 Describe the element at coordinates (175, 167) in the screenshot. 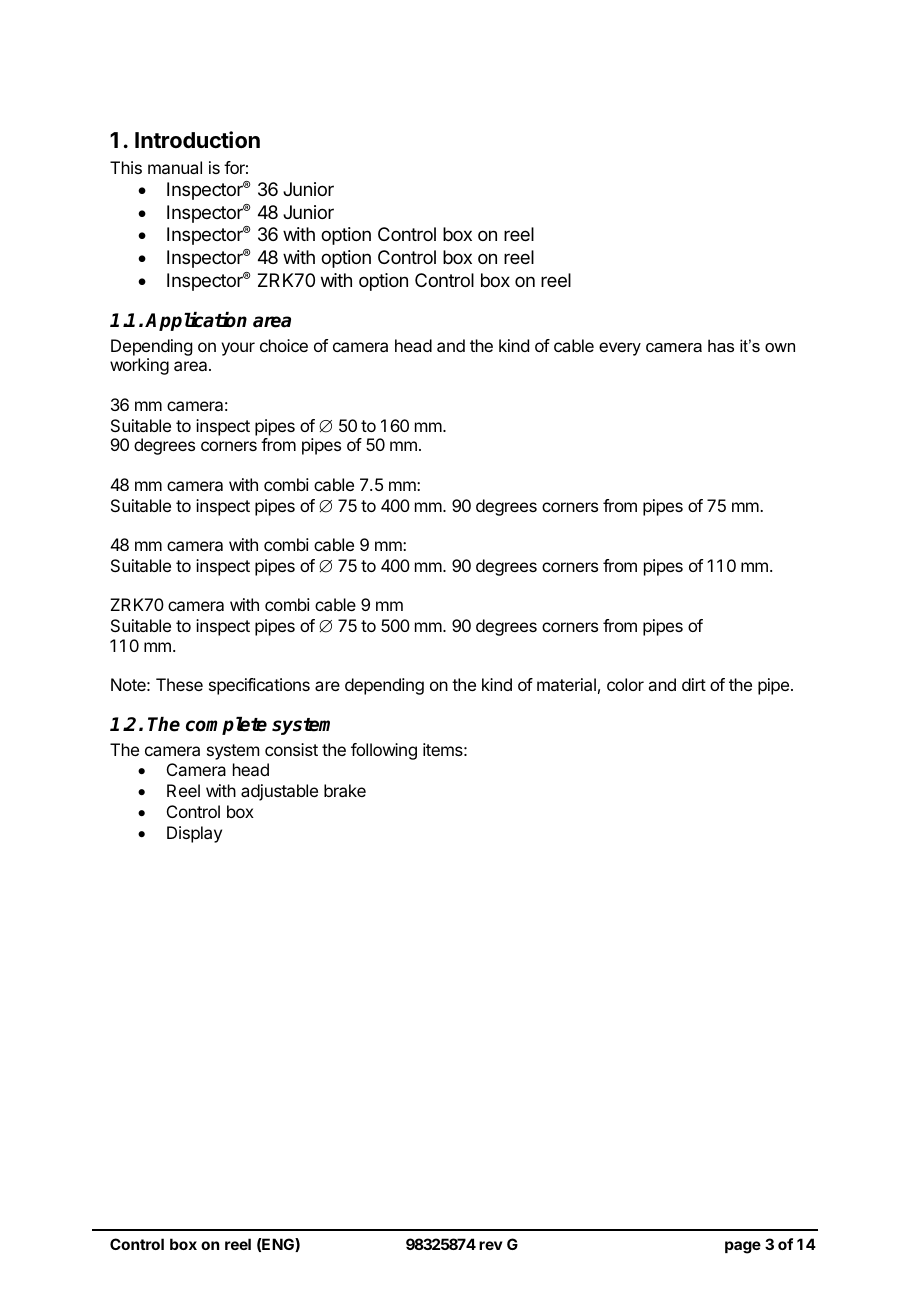

I see `manual` at that location.
